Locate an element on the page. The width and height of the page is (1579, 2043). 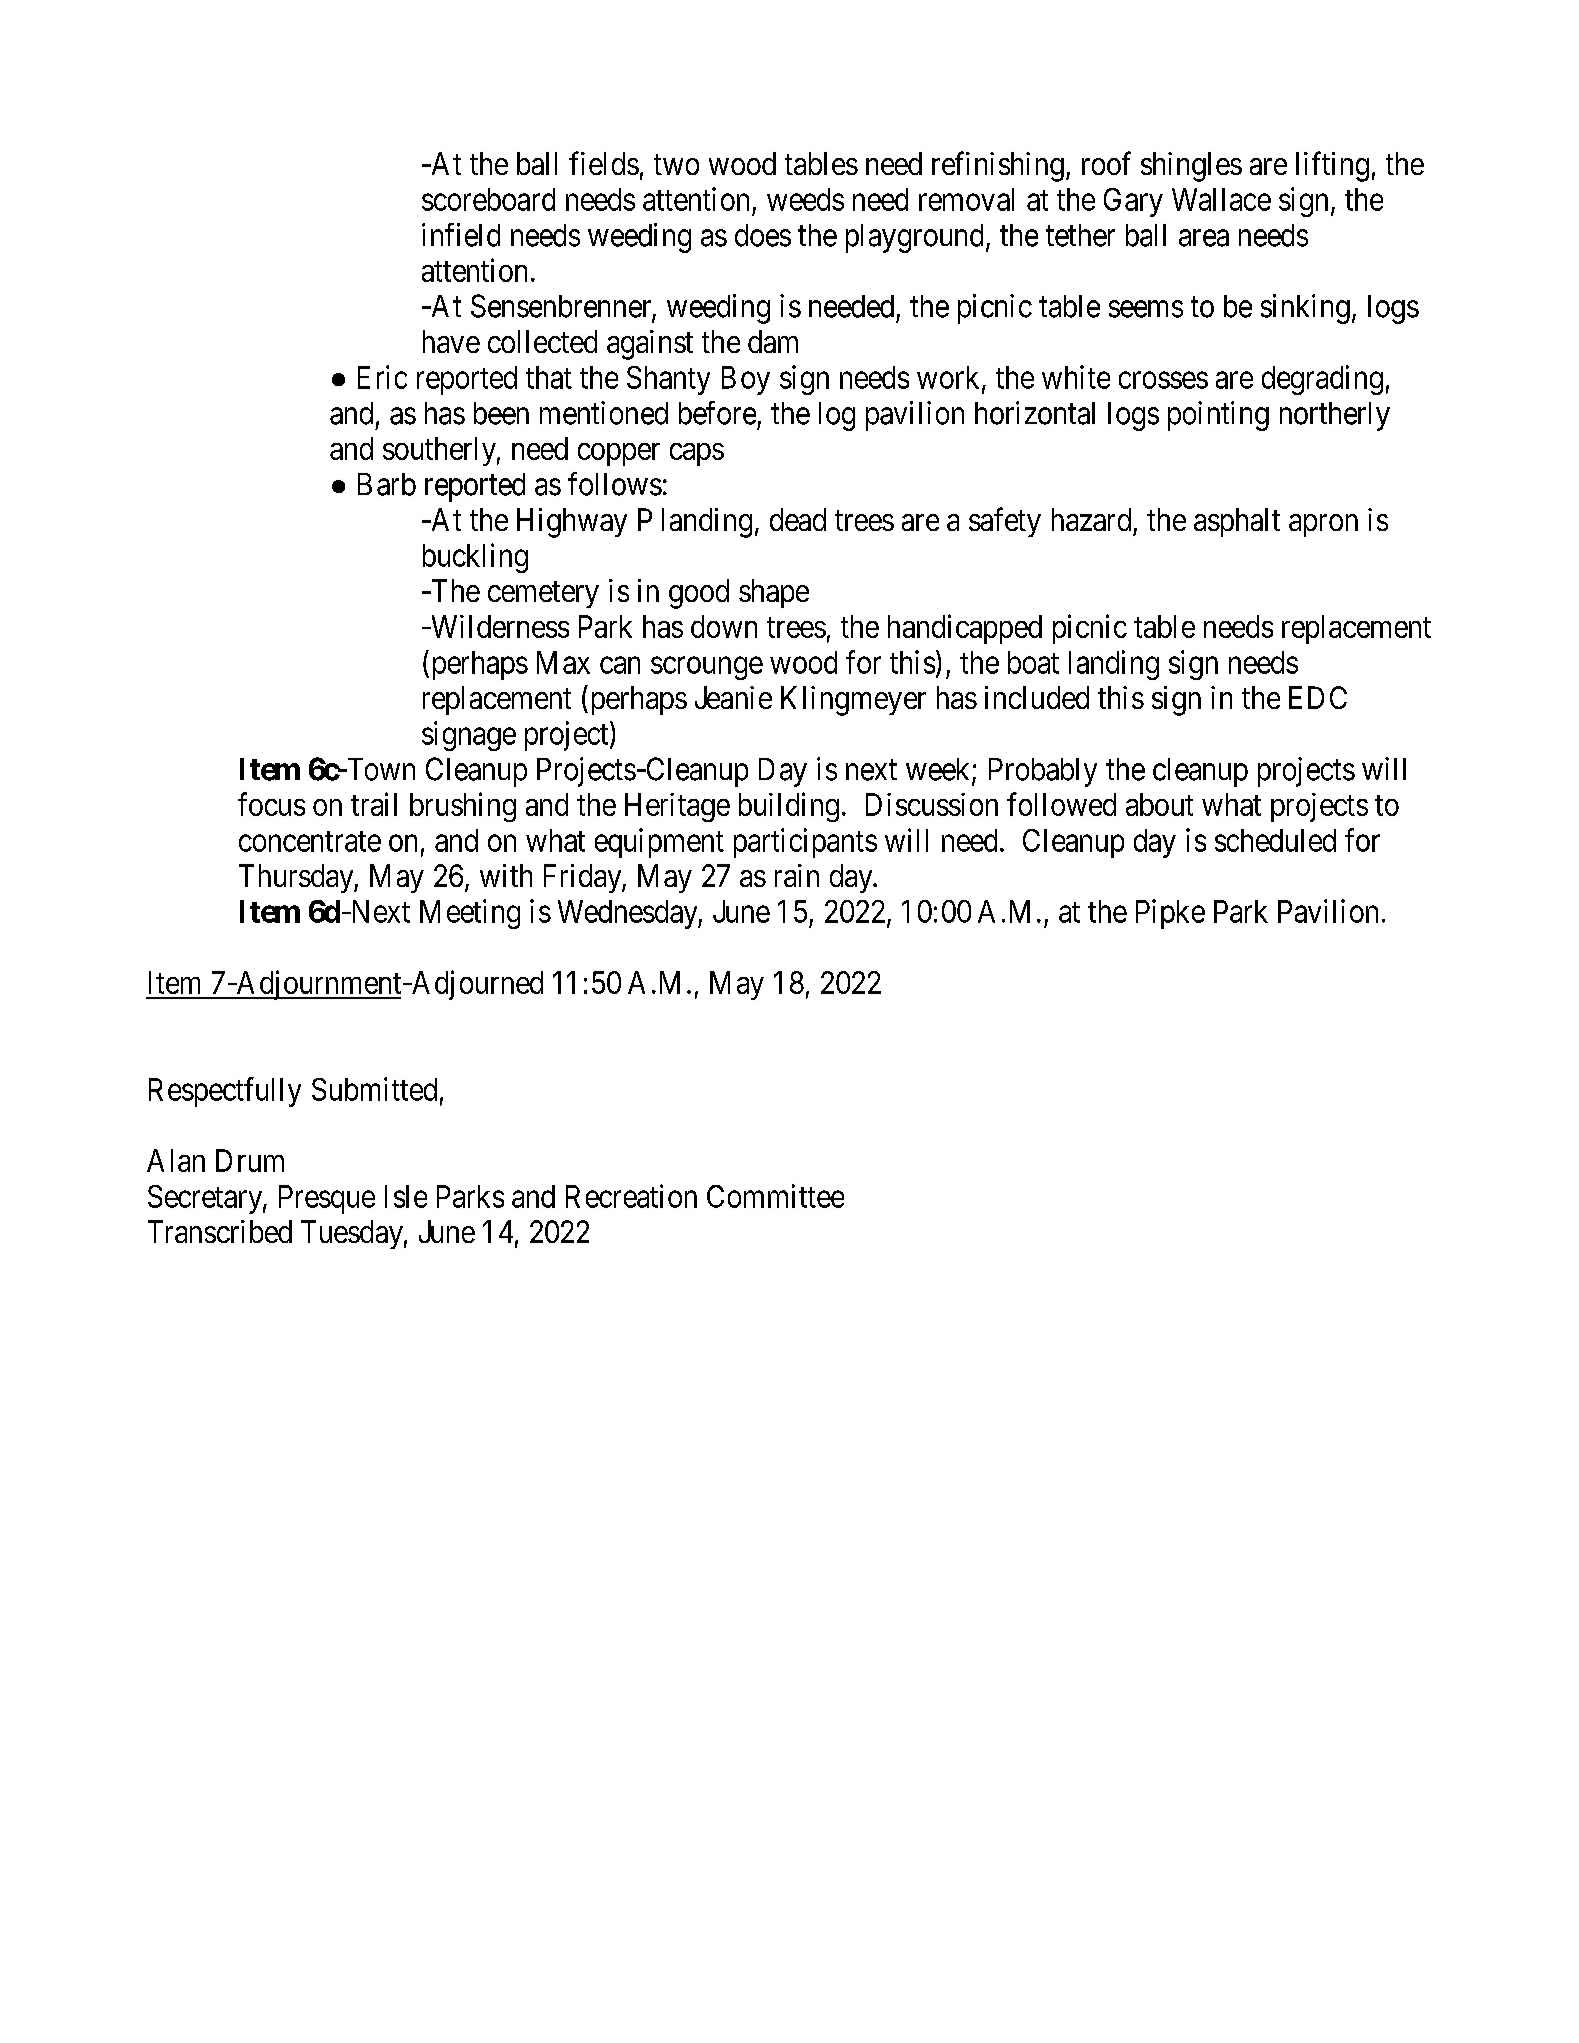
pointing is located at coordinates (1218, 416).
